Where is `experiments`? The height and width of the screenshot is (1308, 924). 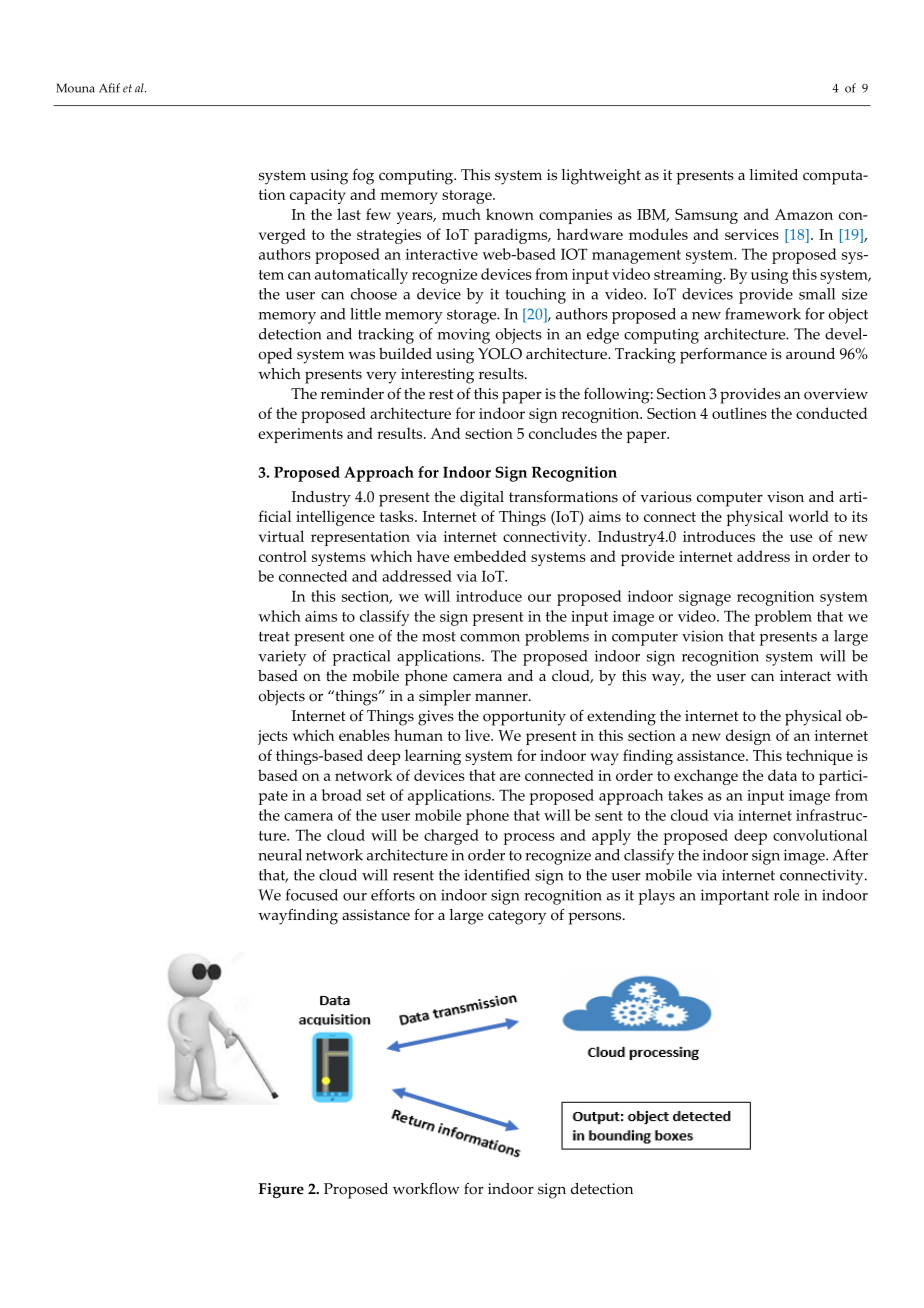
experiments is located at coordinates (300, 435).
